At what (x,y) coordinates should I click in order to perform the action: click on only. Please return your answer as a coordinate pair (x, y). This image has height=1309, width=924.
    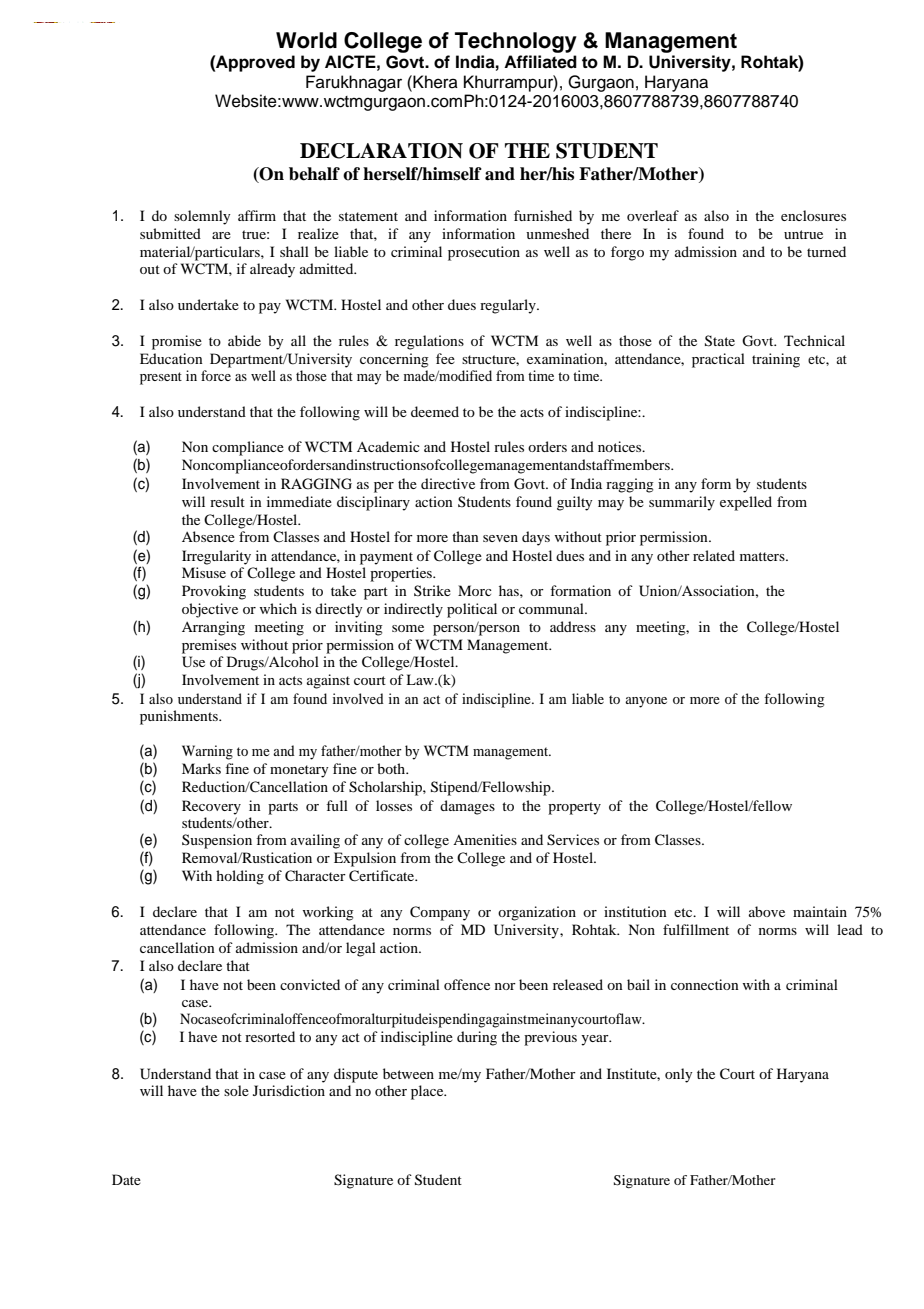
    Looking at the image, I should click on (678, 1075).
